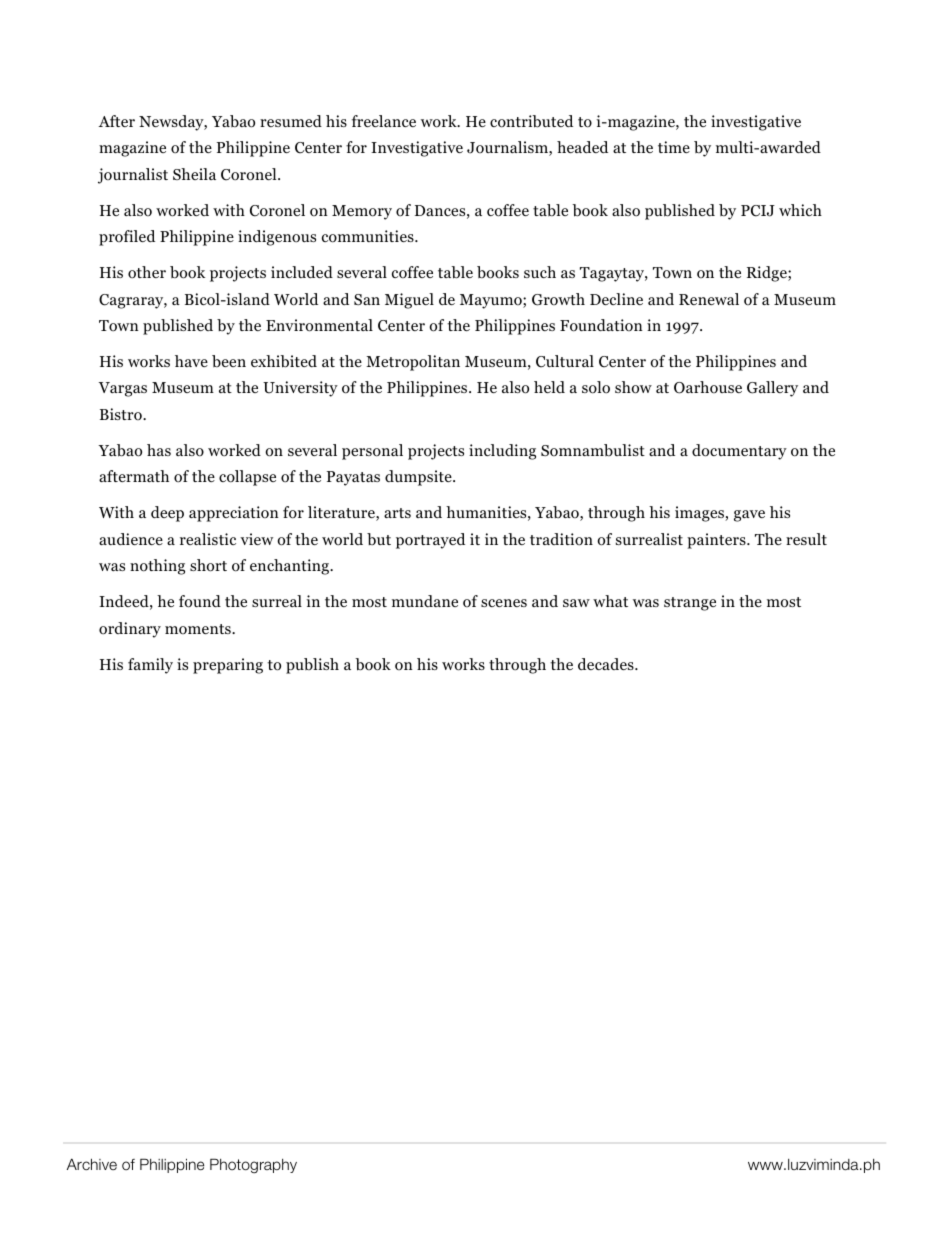 The image size is (952, 1233). Describe the element at coordinates (690, 604) in the image. I see `strange` at that location.
